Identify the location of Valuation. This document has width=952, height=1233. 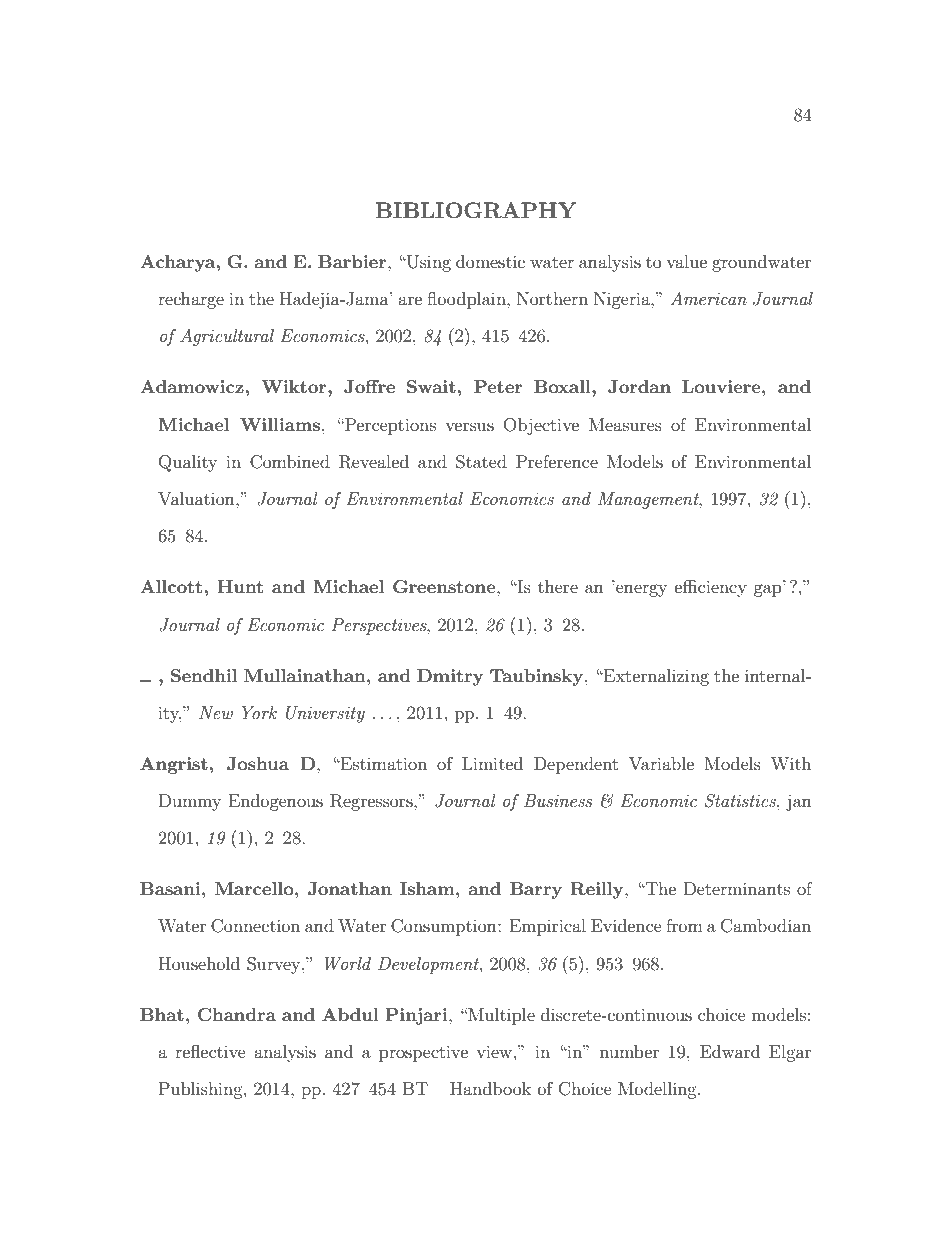
(197, 498).
